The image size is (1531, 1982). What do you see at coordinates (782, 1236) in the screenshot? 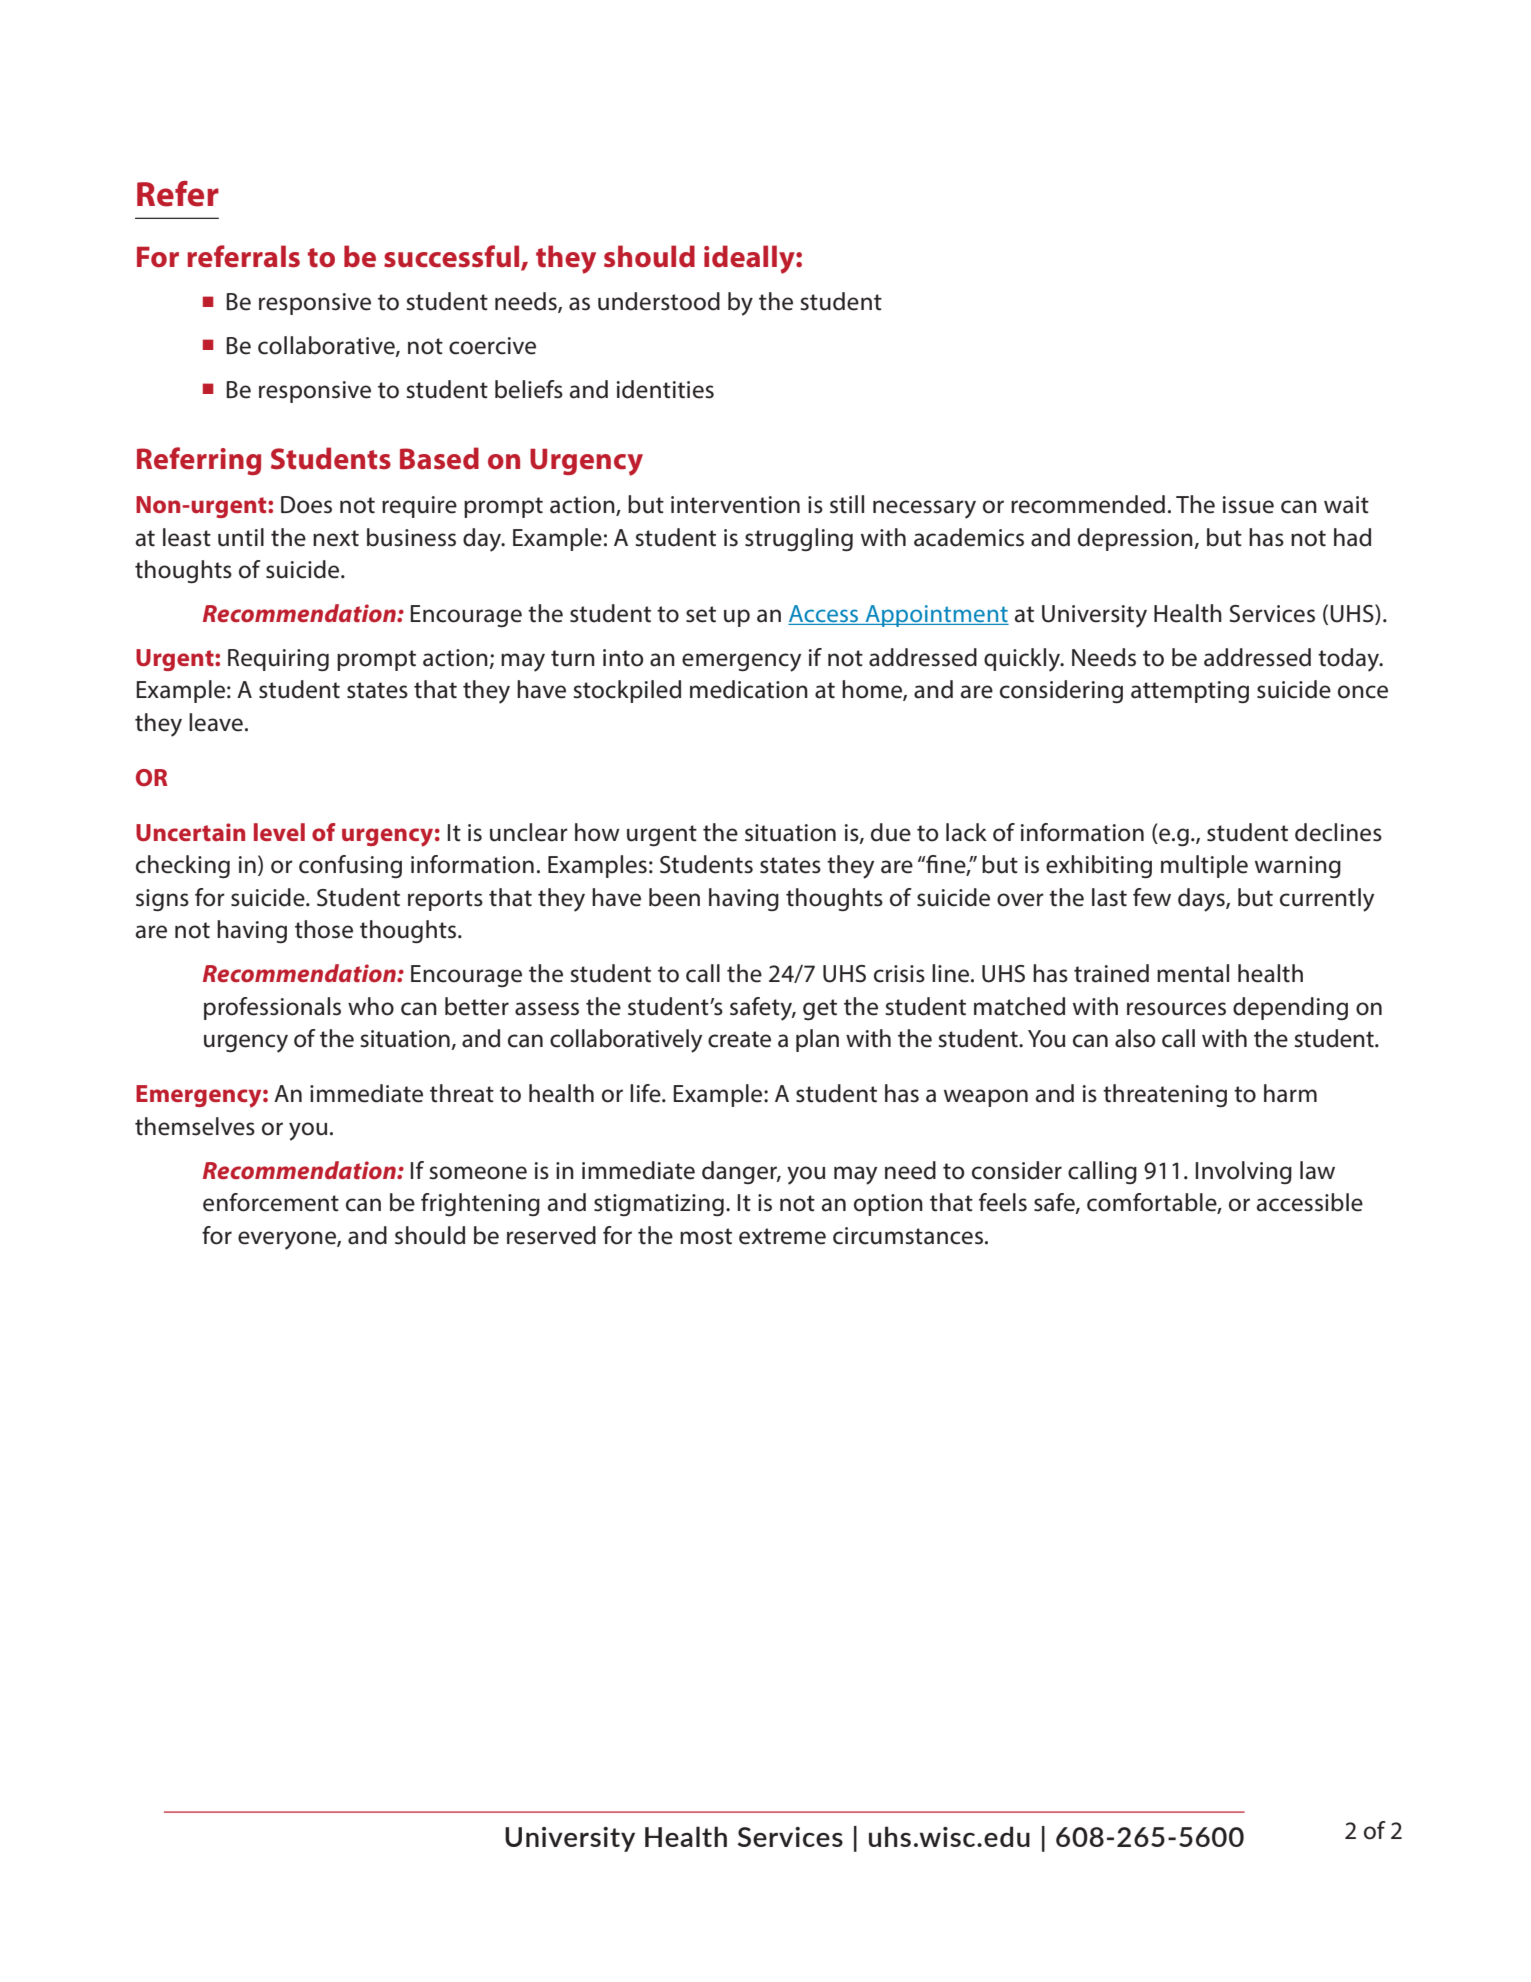
I see `extreme` at bounding box center [782, 1236].
